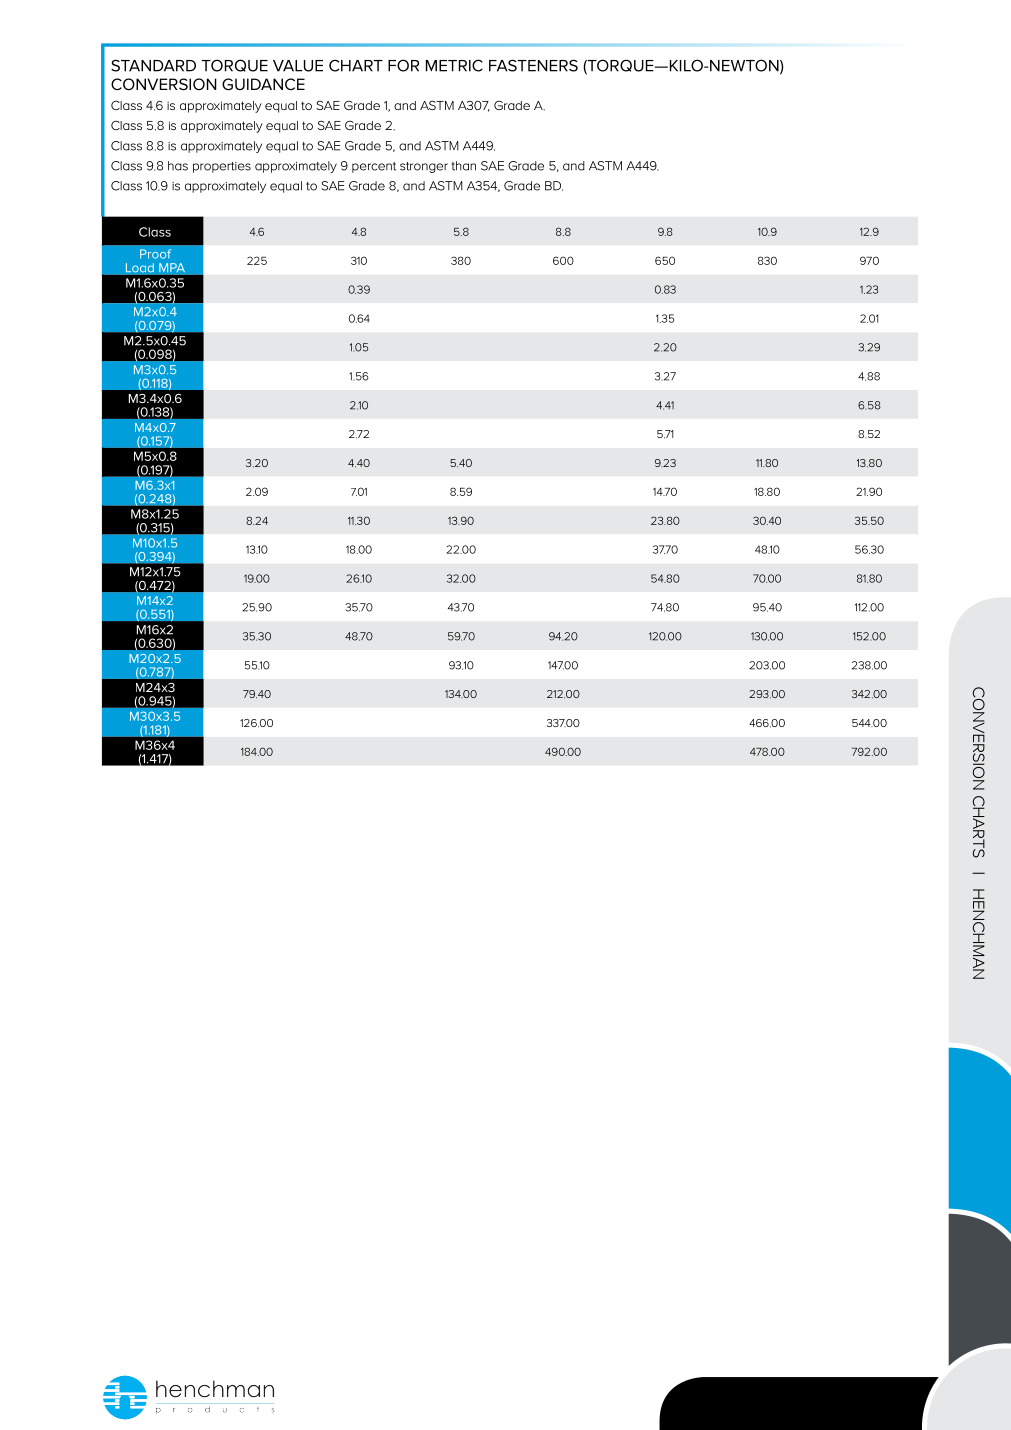  Describe the element at coordinates (178, 166) in the screenshot. I see `has` at that location.
